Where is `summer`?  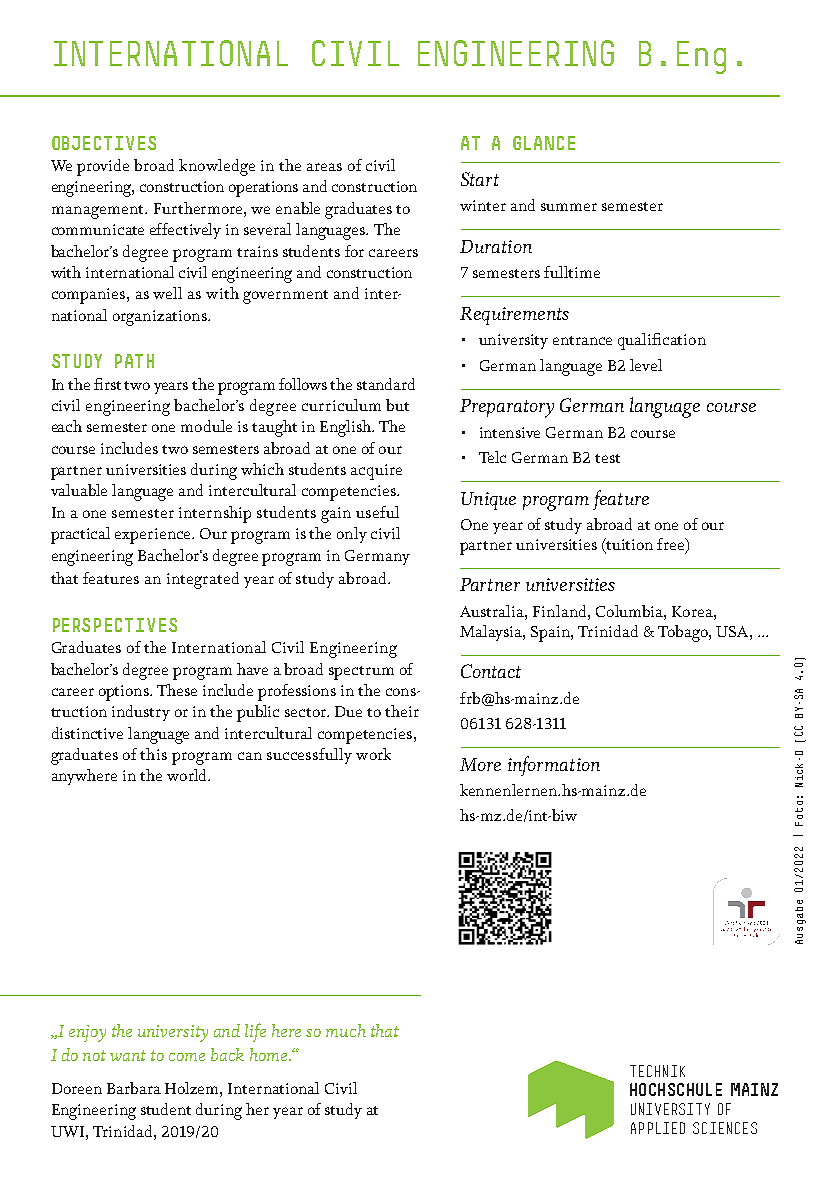
summer is located at coordinates (569, 207).
